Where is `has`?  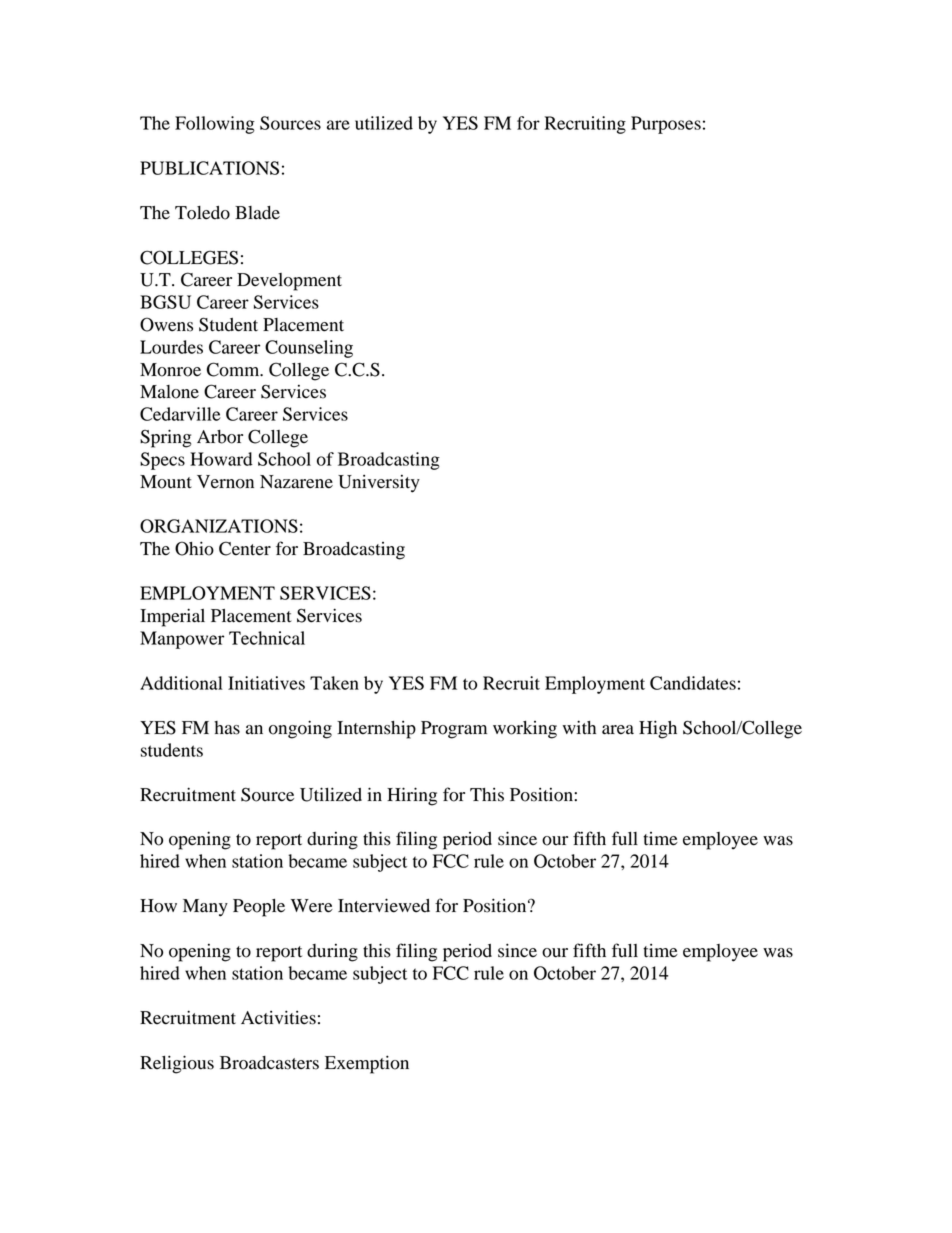
has is located at coordinates (227, 728).
